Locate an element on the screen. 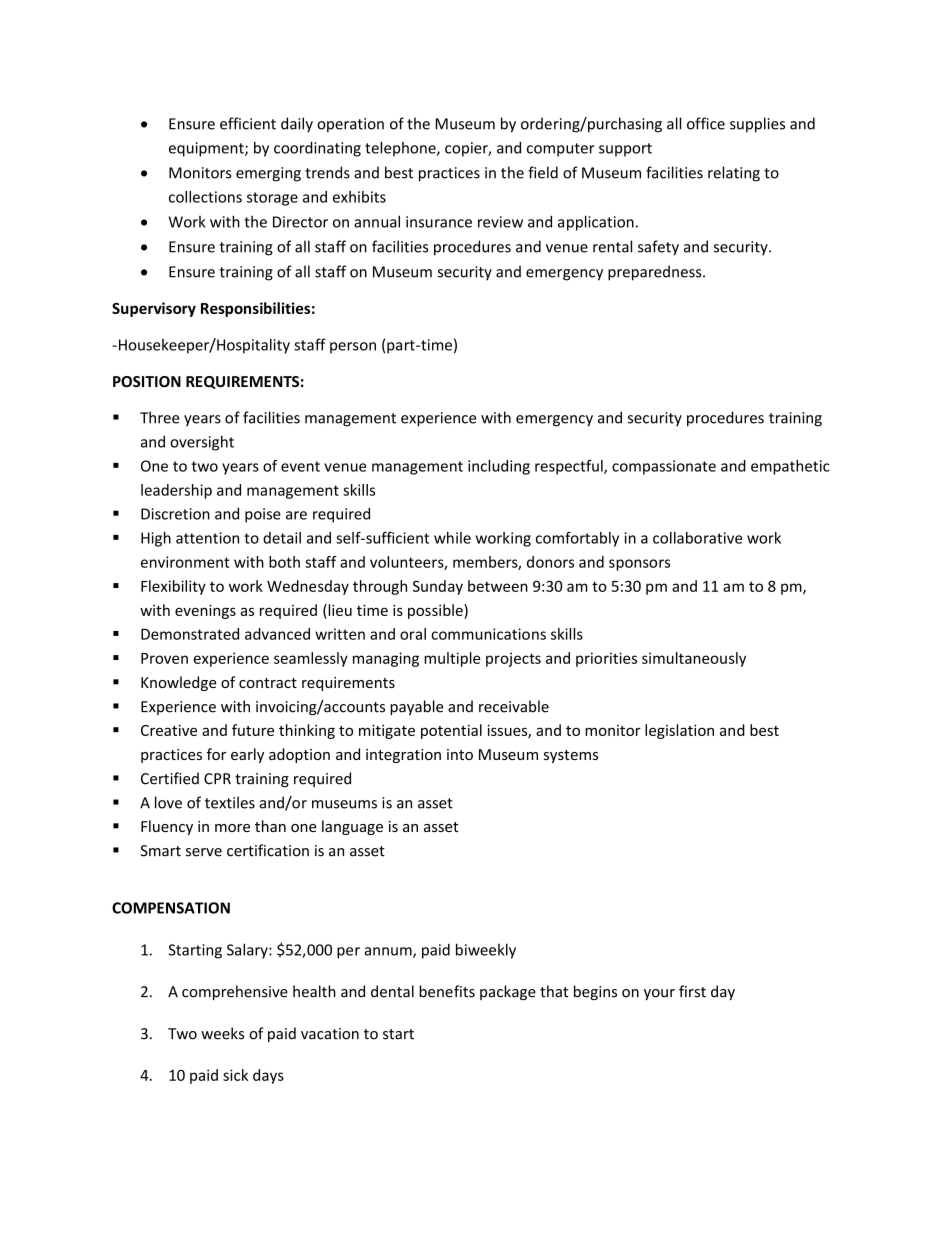 This screenshot has height=1233, width=952. early is located at coordinates (247, 755).
